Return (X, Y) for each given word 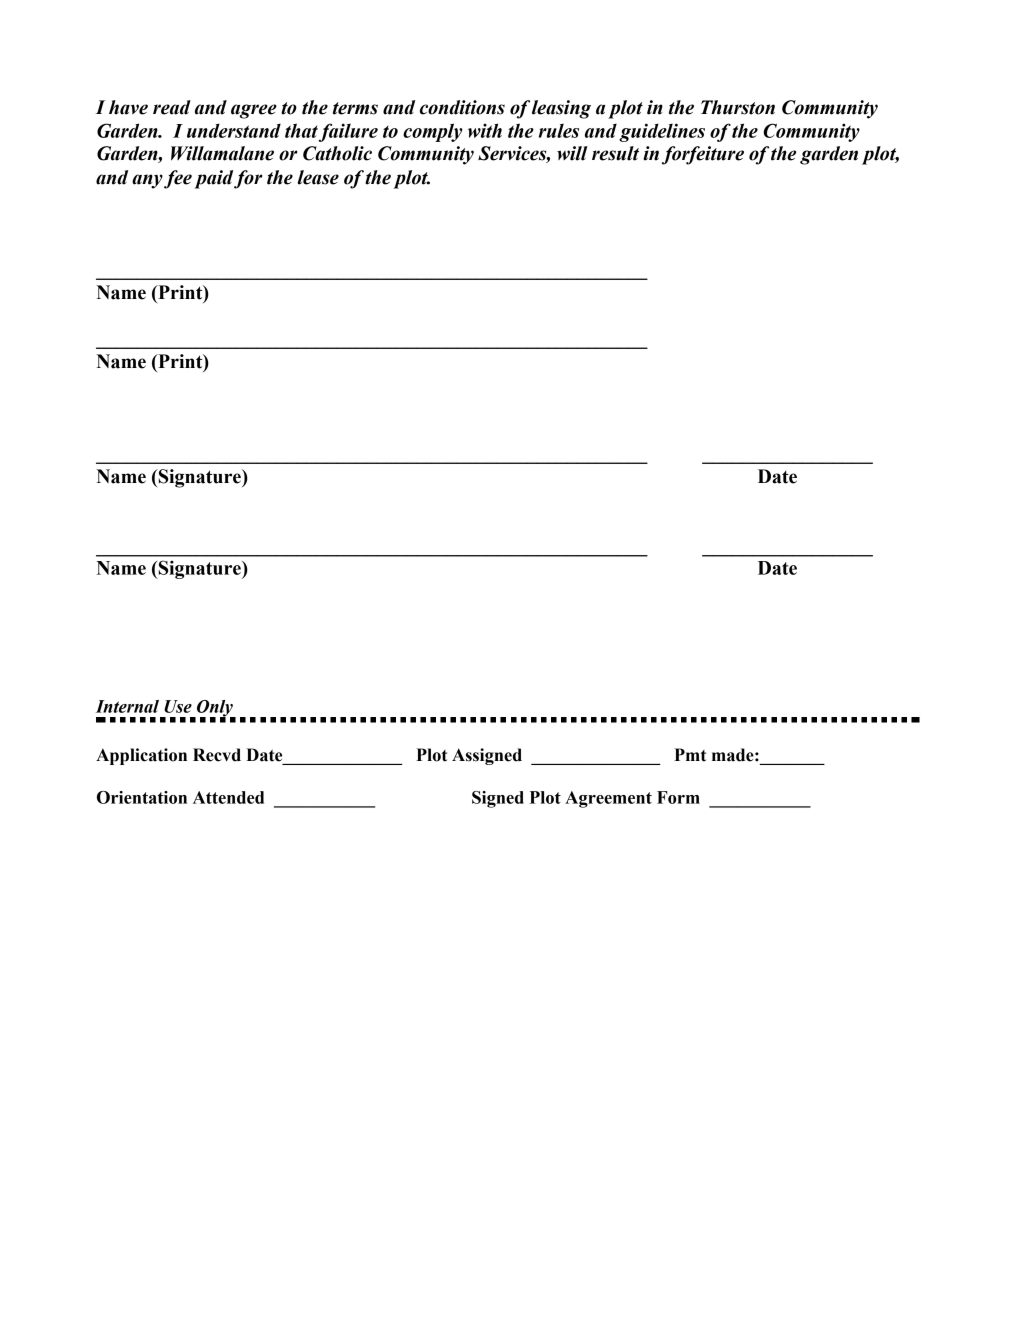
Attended (228, 797)
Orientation (142, 797)
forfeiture (703, 155)
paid (213, 179)
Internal (127, 706)
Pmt (690, 755)
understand (234, 130)
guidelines (662, 132)
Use (178, 706)
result (615, 153)
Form (678, 797)
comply (433, 132)
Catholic (337, 153)
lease (318, 177)
